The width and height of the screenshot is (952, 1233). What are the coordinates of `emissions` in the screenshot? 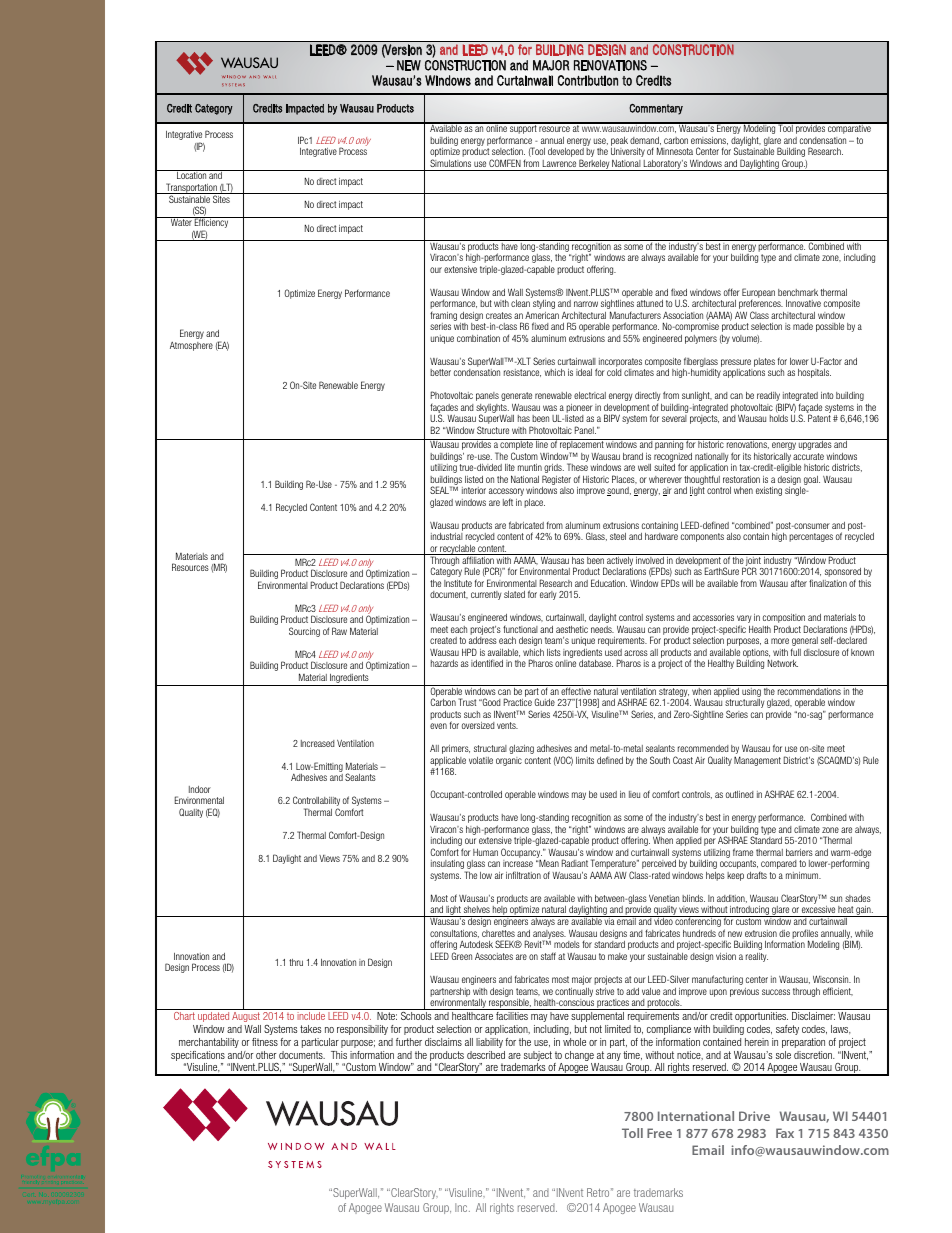 It's located at (709, 141).
